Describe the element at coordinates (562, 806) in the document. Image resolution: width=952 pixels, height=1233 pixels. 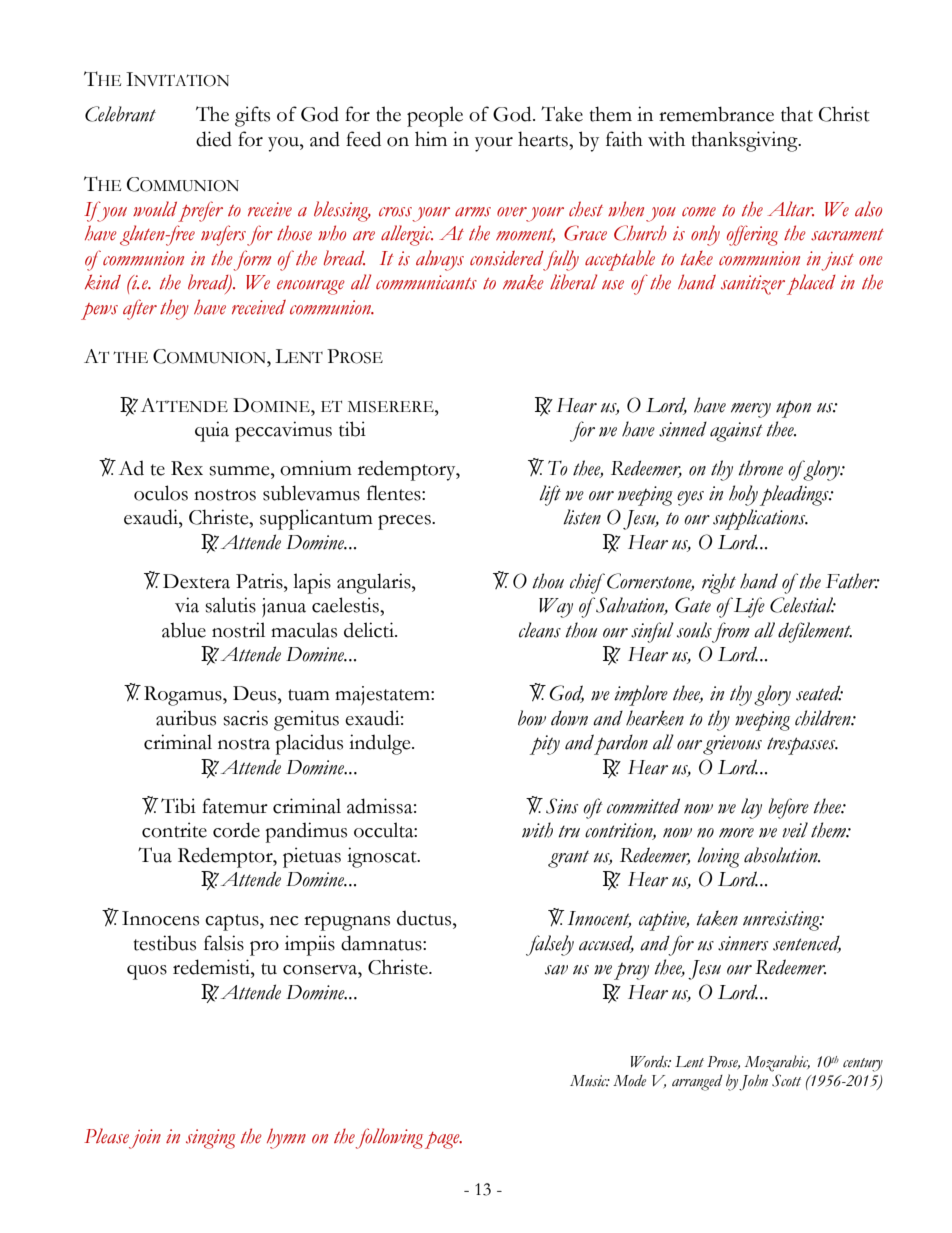
I see `Sins` at that location.
